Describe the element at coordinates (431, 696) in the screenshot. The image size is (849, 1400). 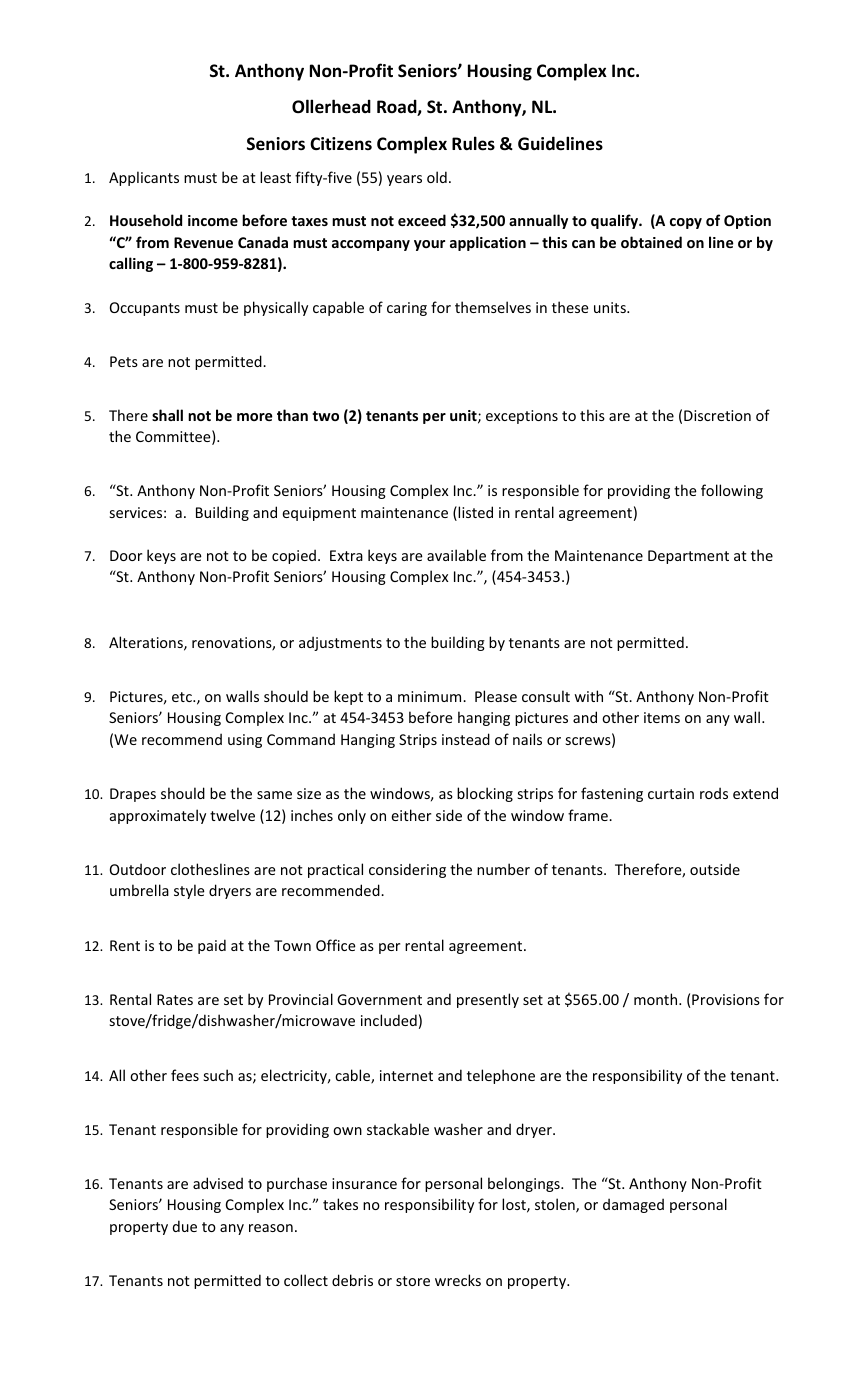
I see `minimum` at that location.
